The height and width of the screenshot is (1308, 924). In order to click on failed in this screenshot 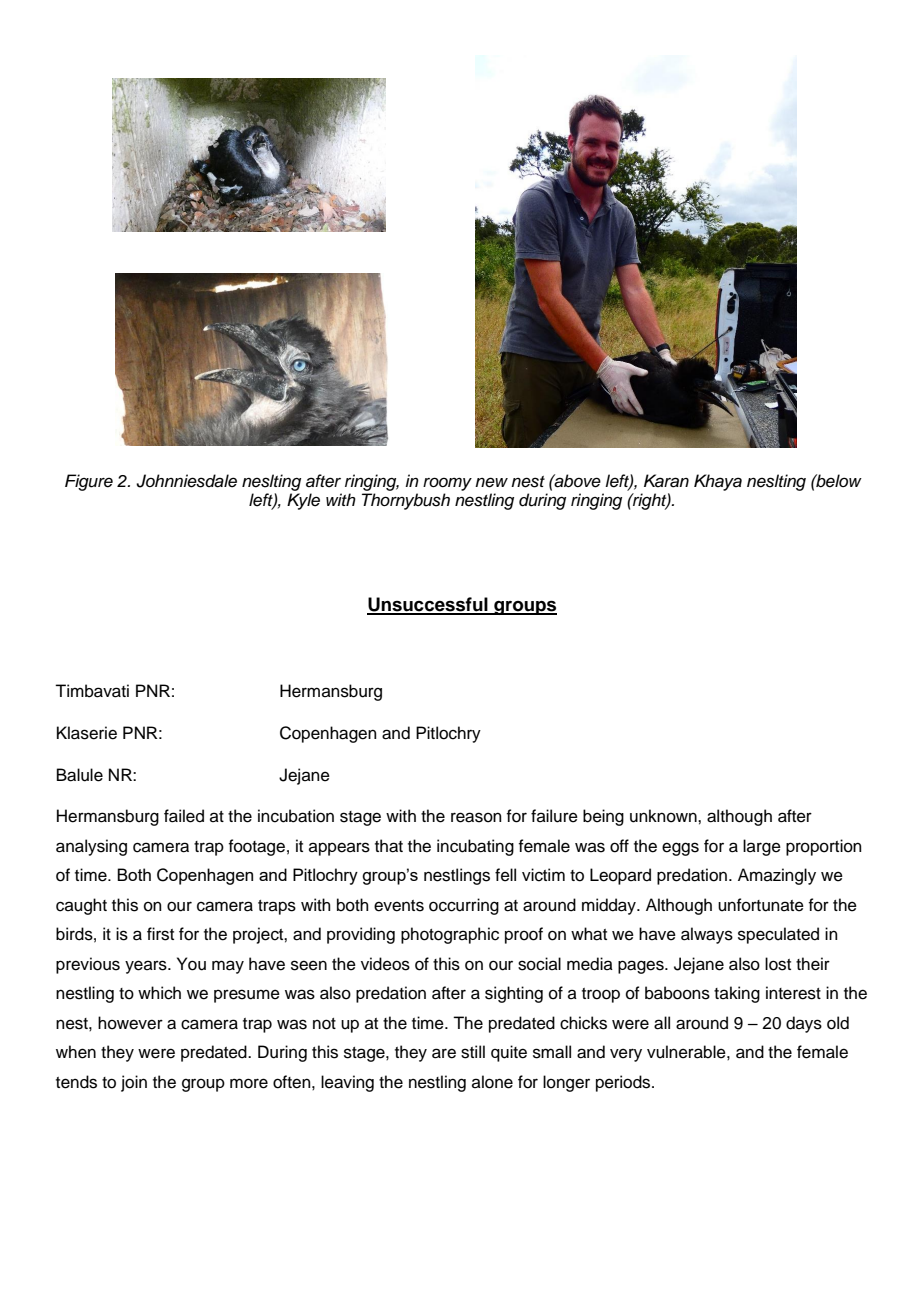, I will do `click(184, 816)`.
